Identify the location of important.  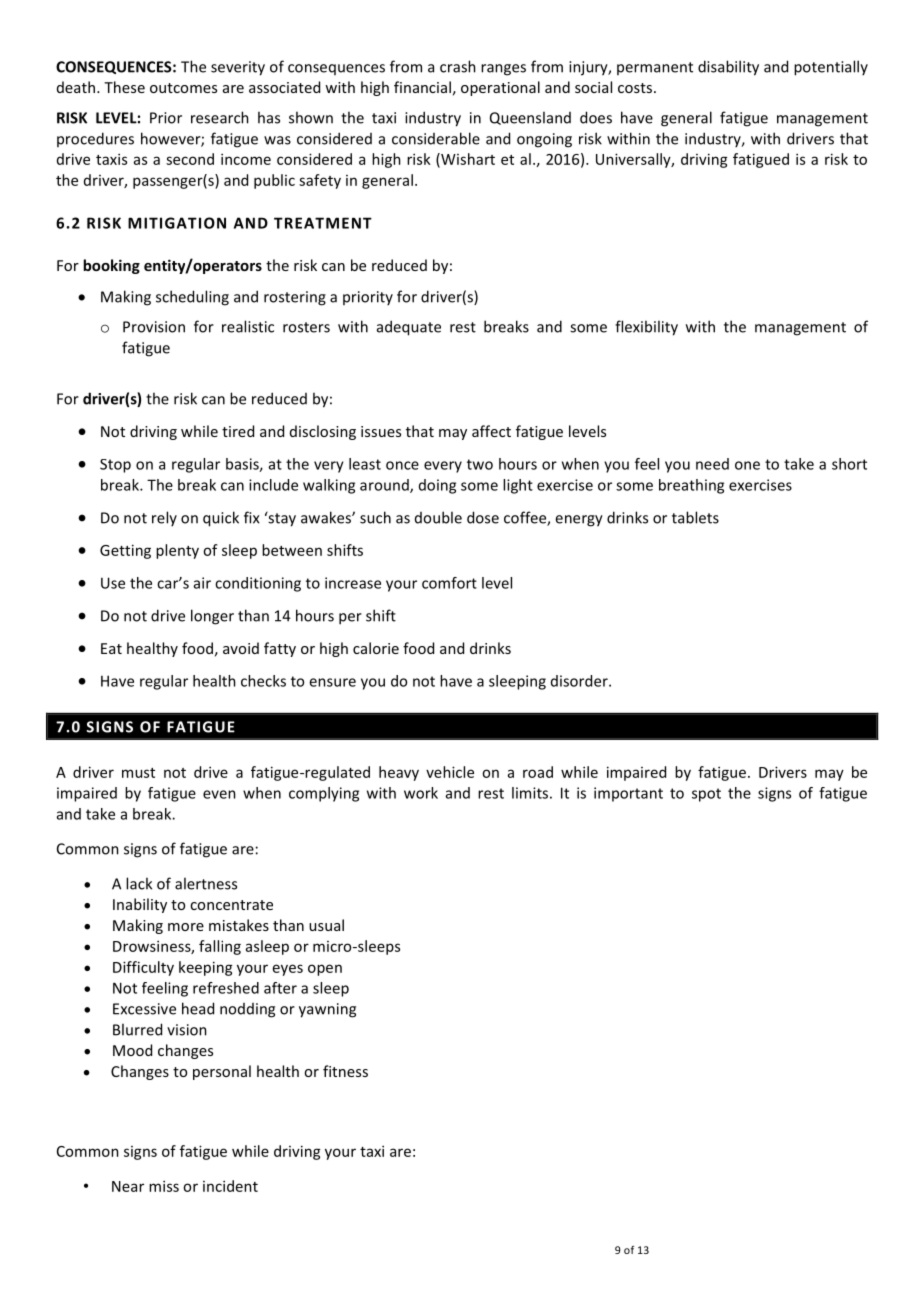
(628, 794).
